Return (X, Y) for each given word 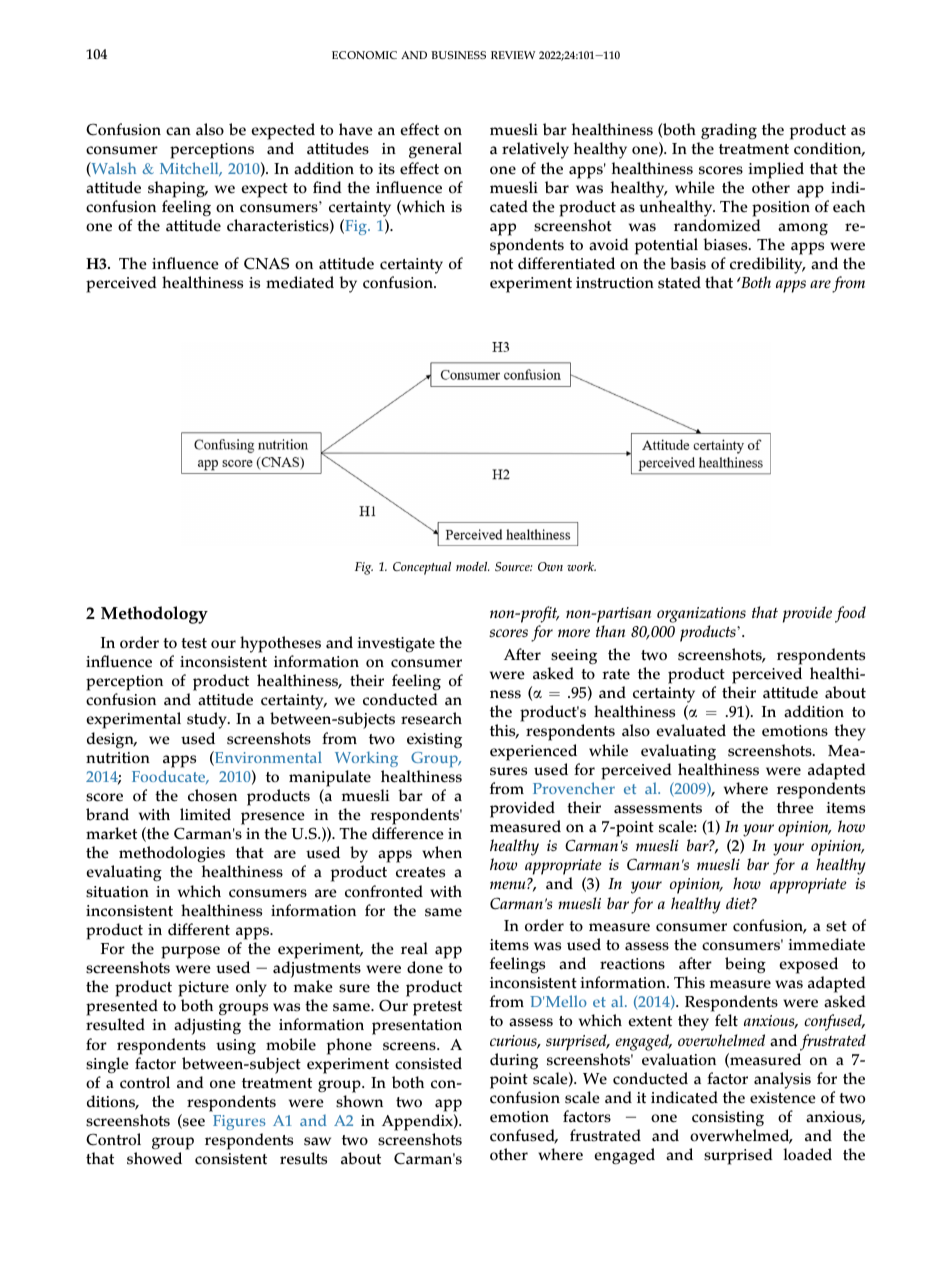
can (178, 131)
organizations (701, 616)
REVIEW (513, 55)
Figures (239, 1122)
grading (728, 133)
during (514, 1061)
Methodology (154, 615)
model (472, 566)
